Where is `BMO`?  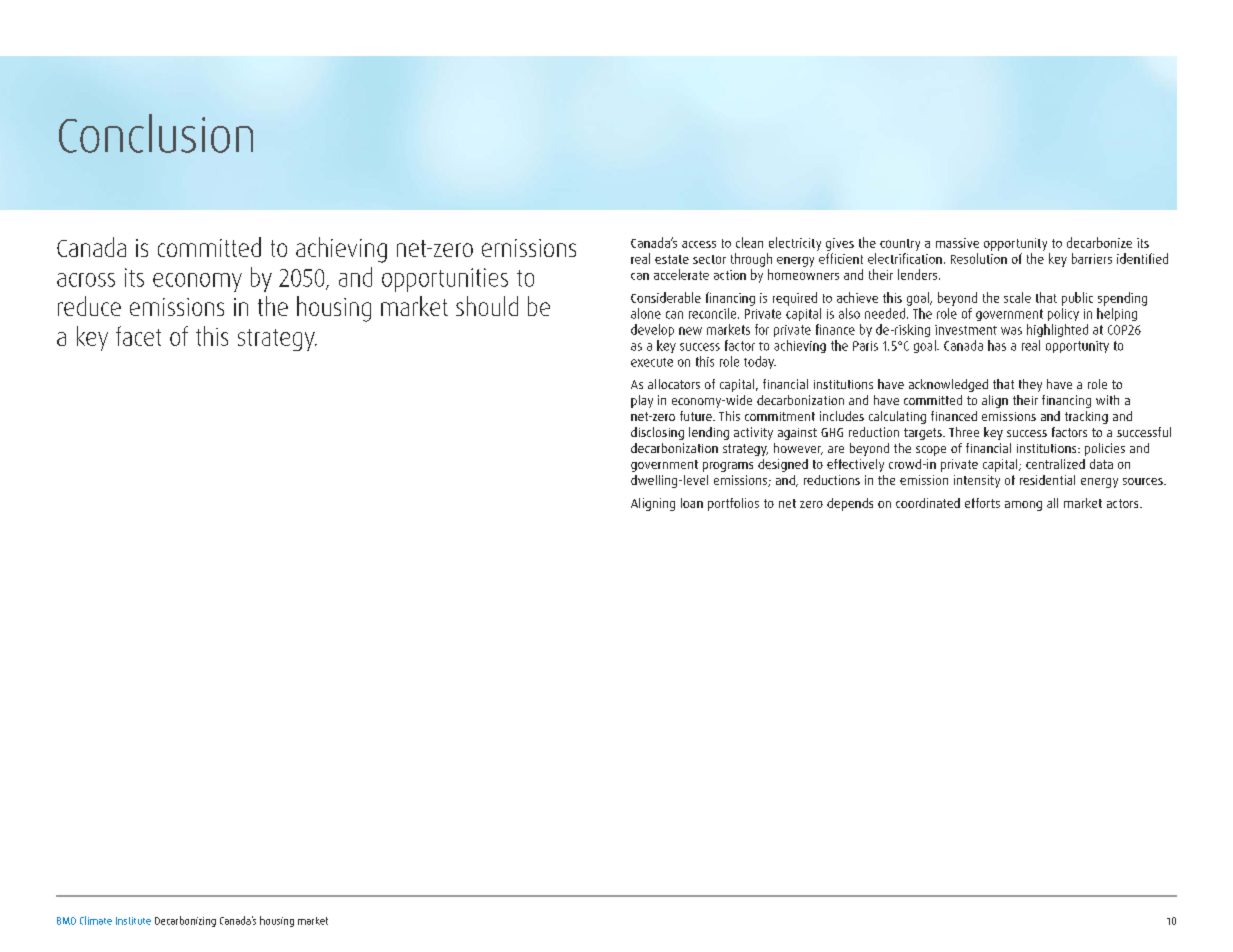 BMO is located at coordinates (66, 921).
